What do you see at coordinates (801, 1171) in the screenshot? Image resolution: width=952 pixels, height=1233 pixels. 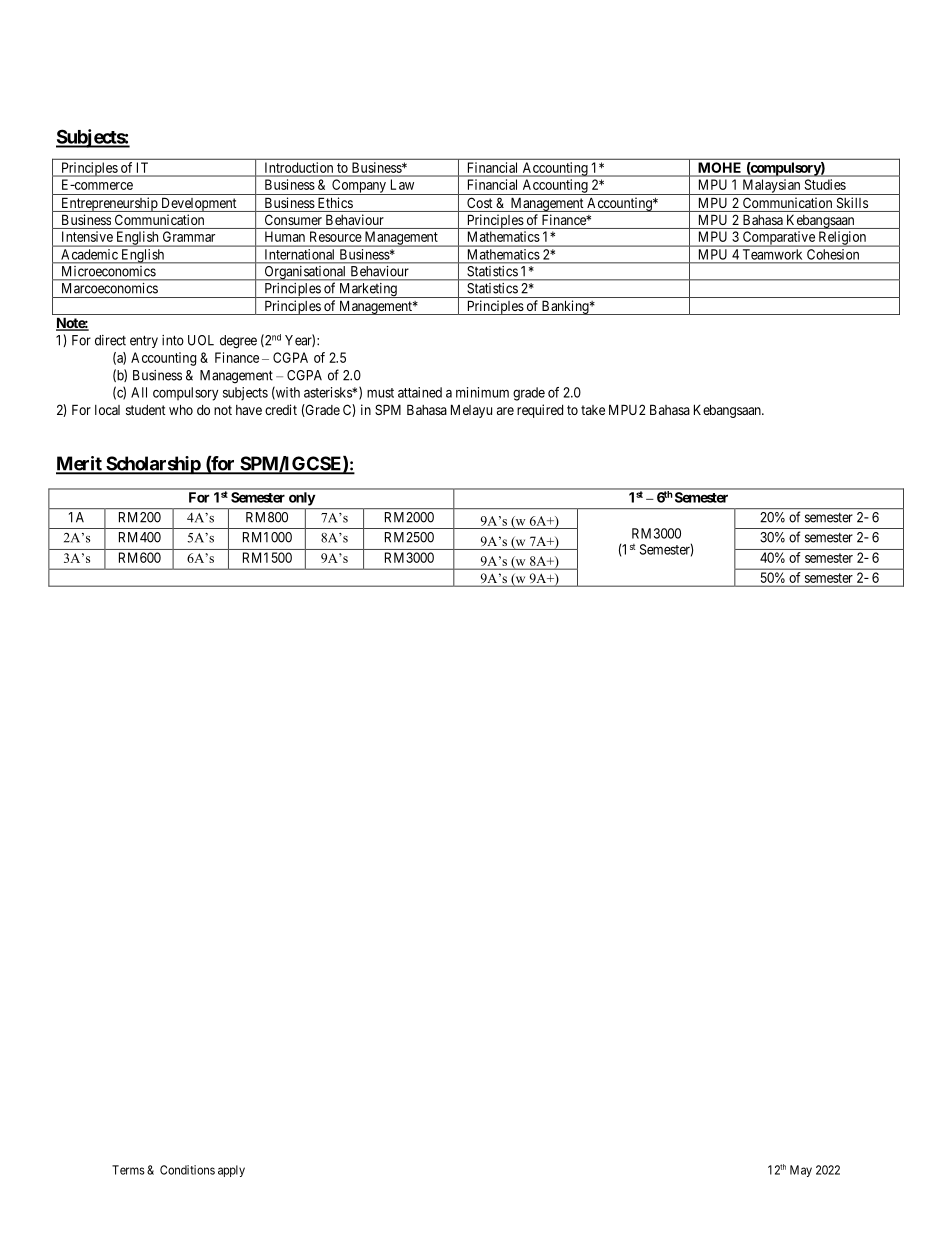 I see `May` at bounding box center [801, 1171].
